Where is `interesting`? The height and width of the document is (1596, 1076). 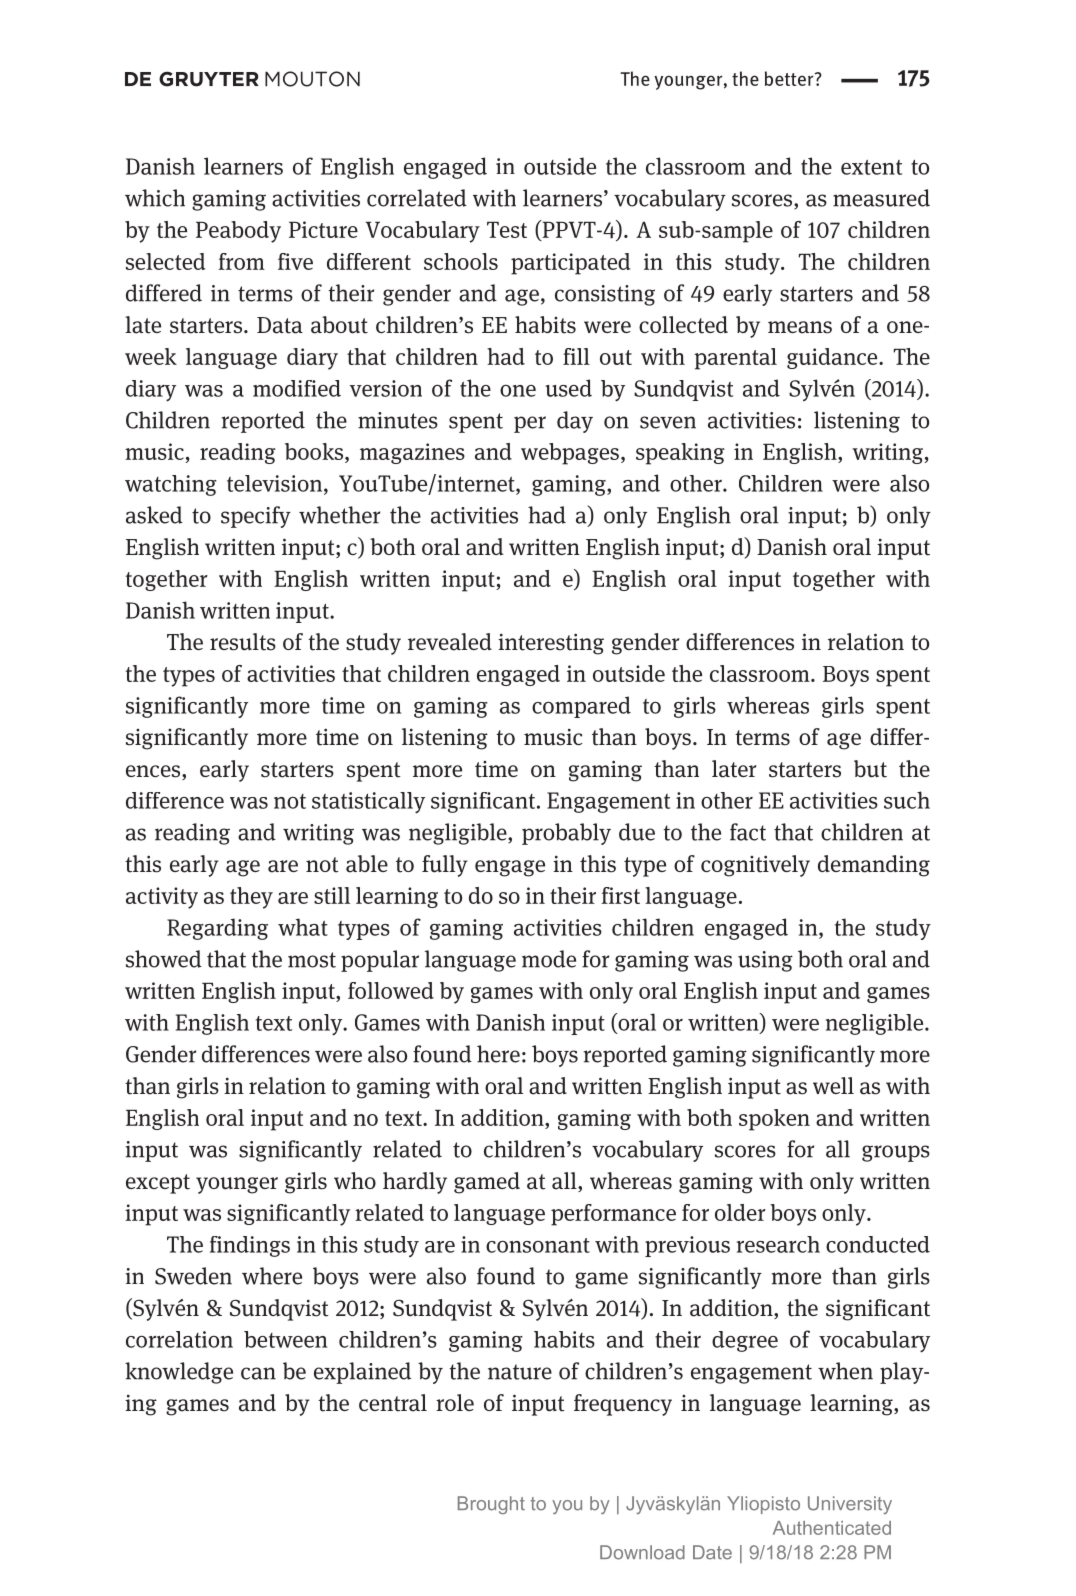 interesting is located at coordinates (551, 644).
